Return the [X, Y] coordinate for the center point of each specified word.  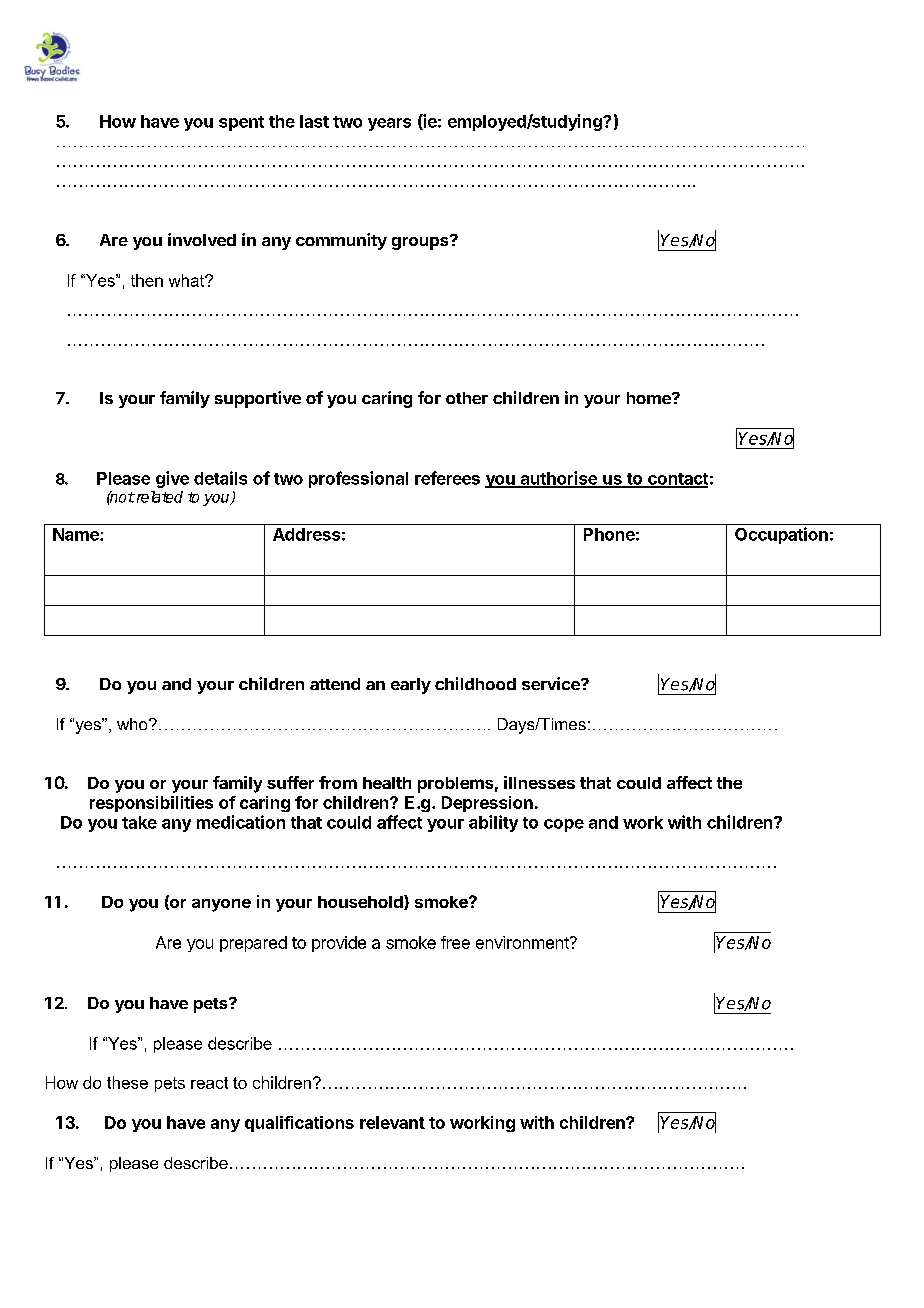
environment [523, 942]
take [139, 822]
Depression [487, 804]
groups [421, 242]
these [127, 1082]
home [650, 398]
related [158, 497]
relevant [392, 1122]
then [147, 280]
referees [447, 478]
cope [564, 825]
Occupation [781, 535]
